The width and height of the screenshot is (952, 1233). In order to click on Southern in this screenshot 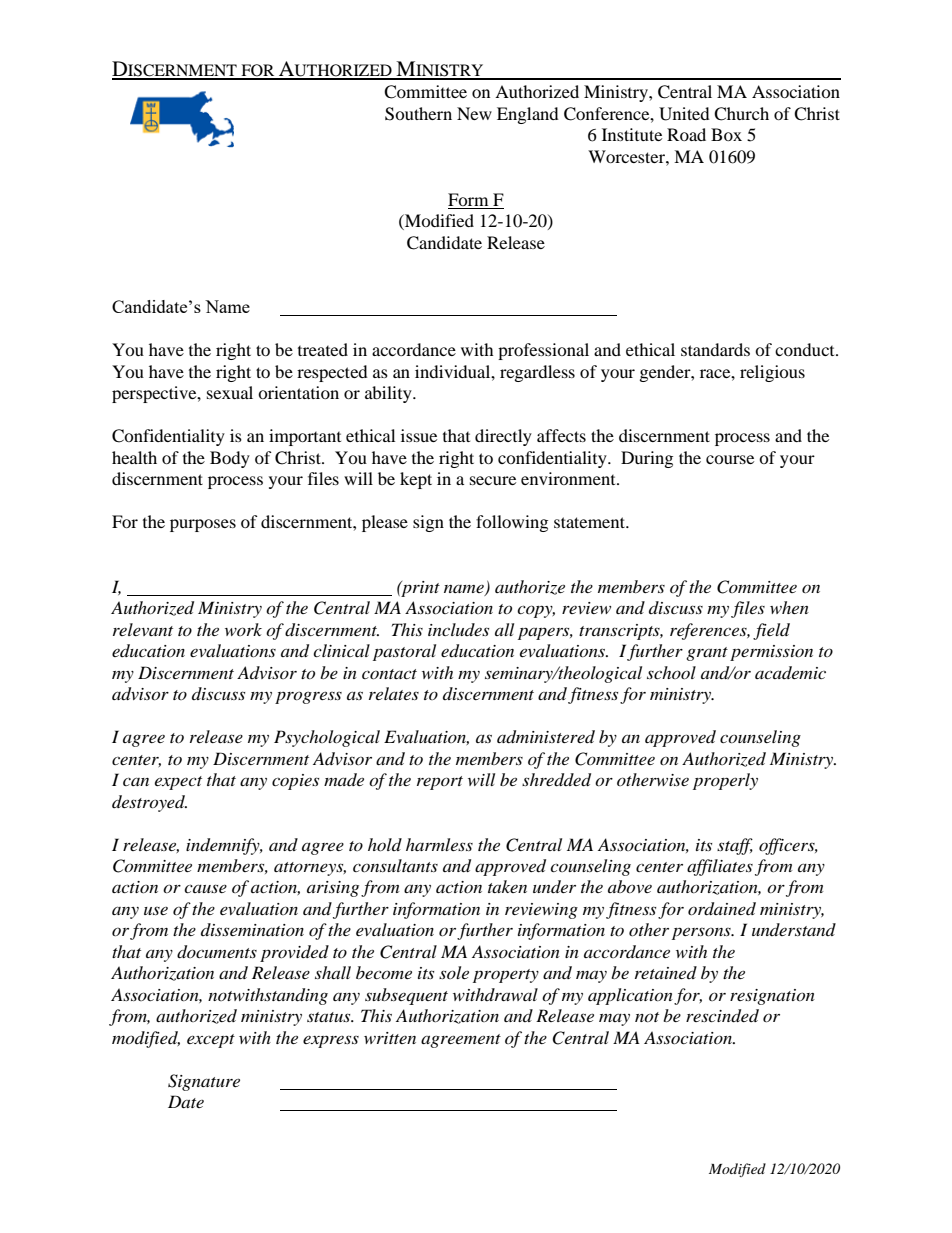, I will do `click(418, 114)`.
